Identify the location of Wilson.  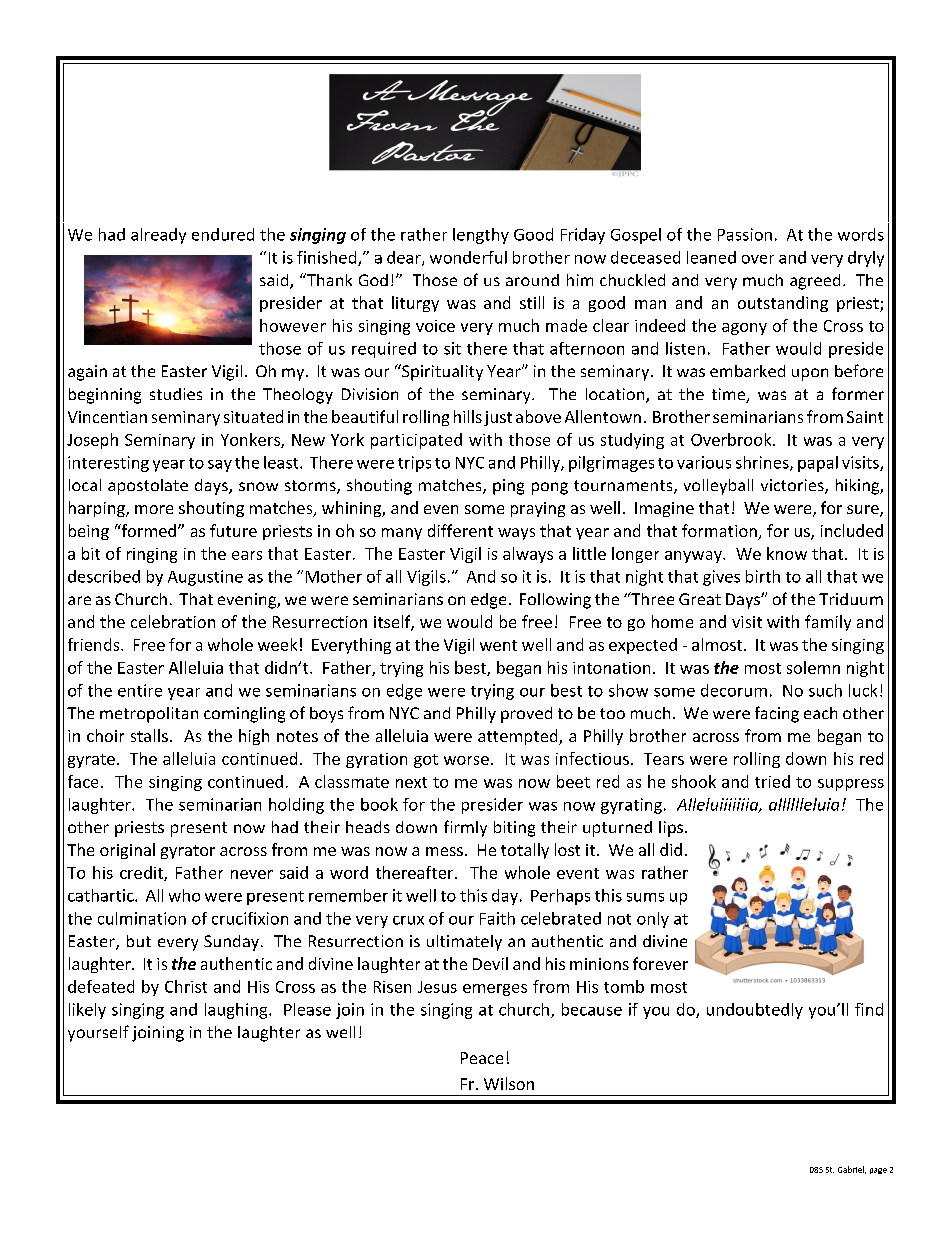
(509, 1083).
